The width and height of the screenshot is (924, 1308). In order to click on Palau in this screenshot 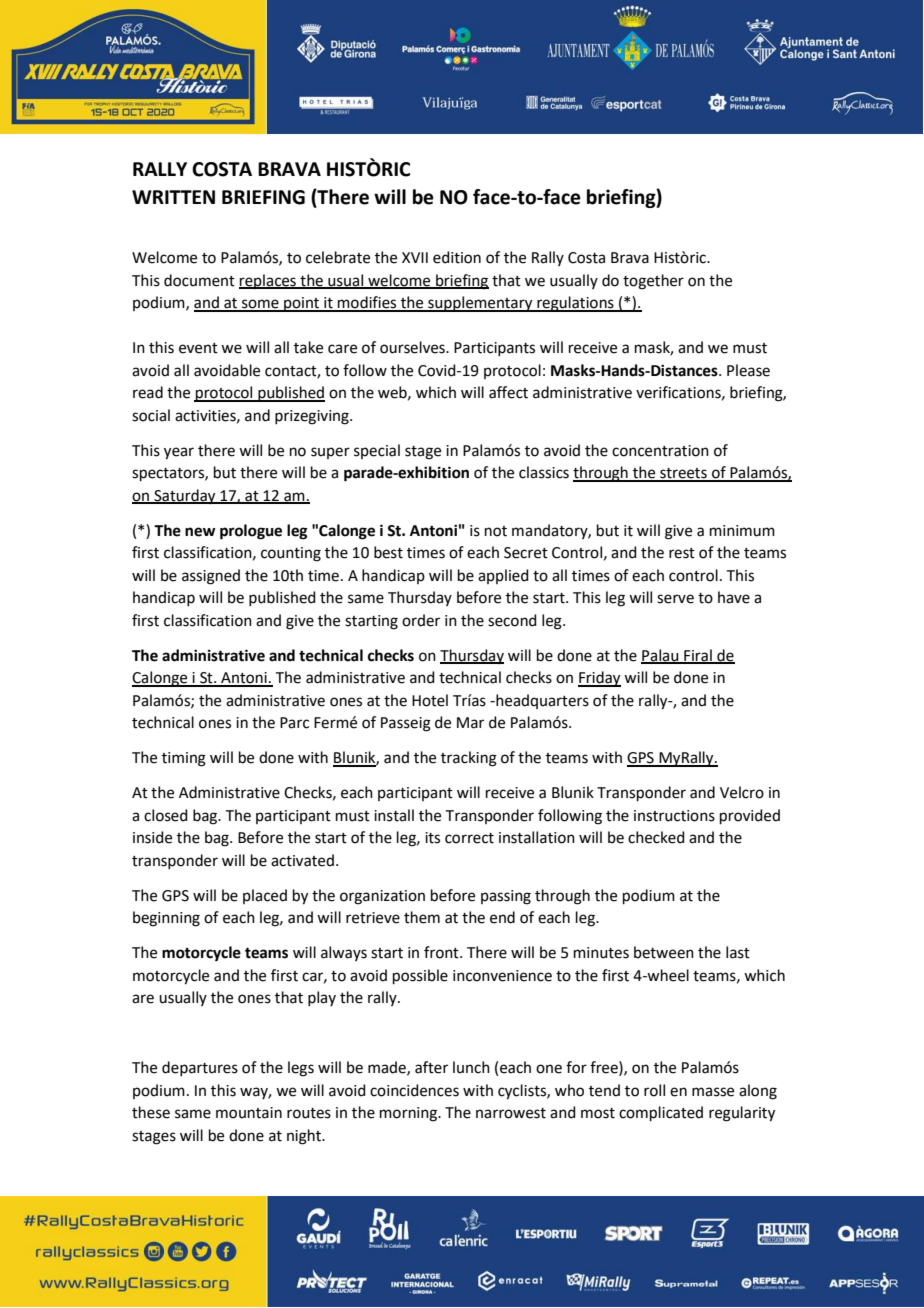, I will do `click(661, 656)`.
